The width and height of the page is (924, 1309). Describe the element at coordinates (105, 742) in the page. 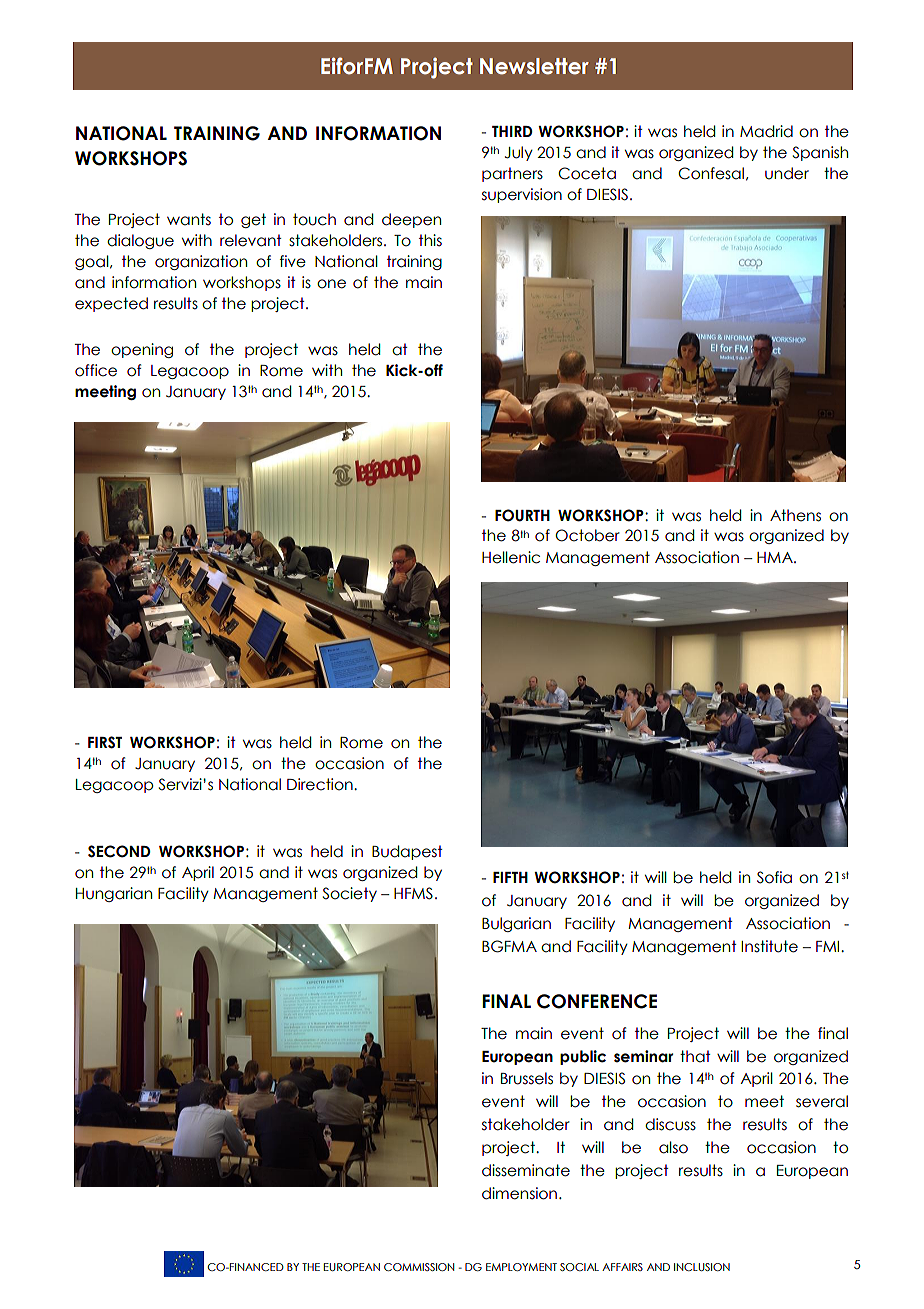

I see `FIRST` at that location.
